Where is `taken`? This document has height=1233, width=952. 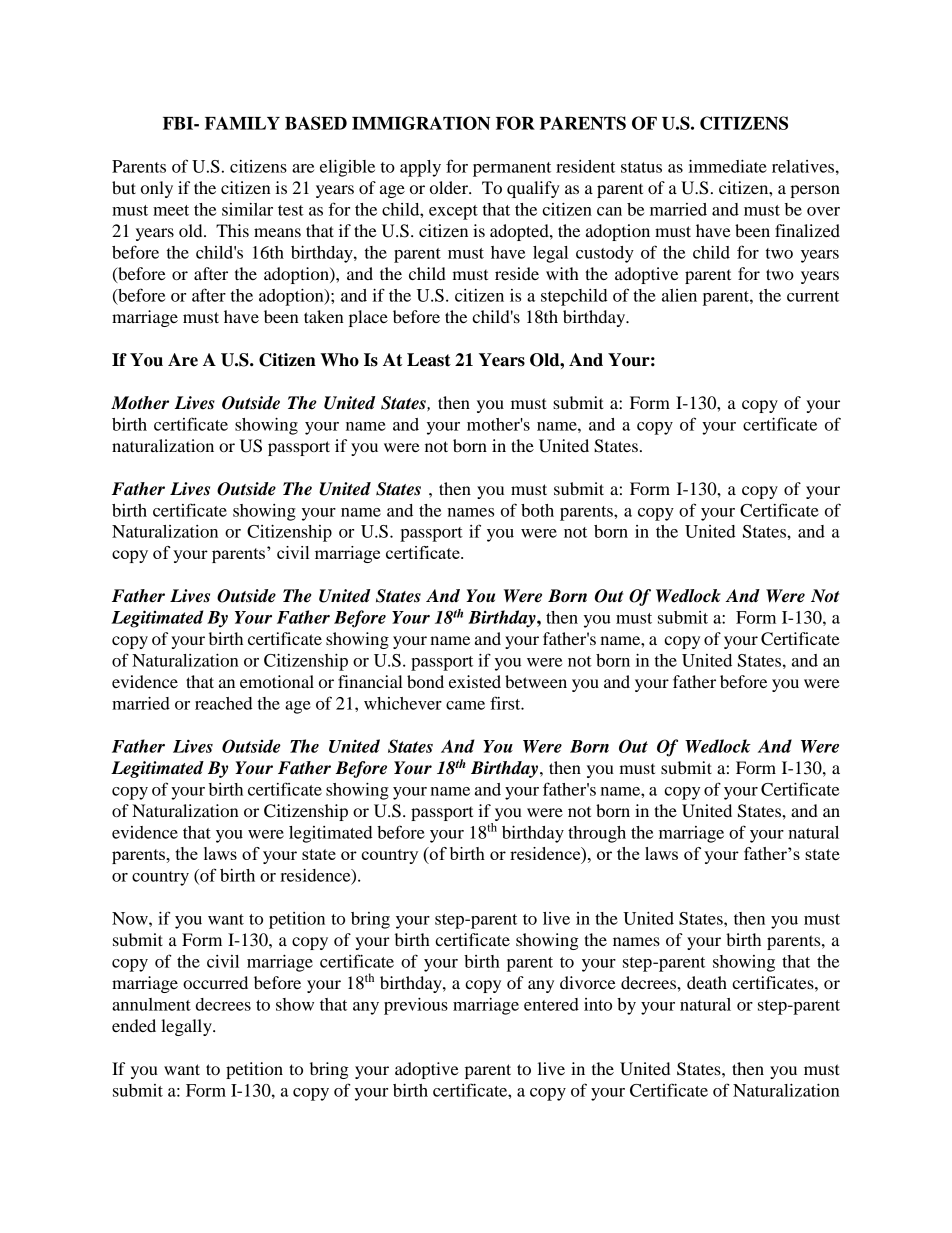
taken is located at coordinates (324, 316).
